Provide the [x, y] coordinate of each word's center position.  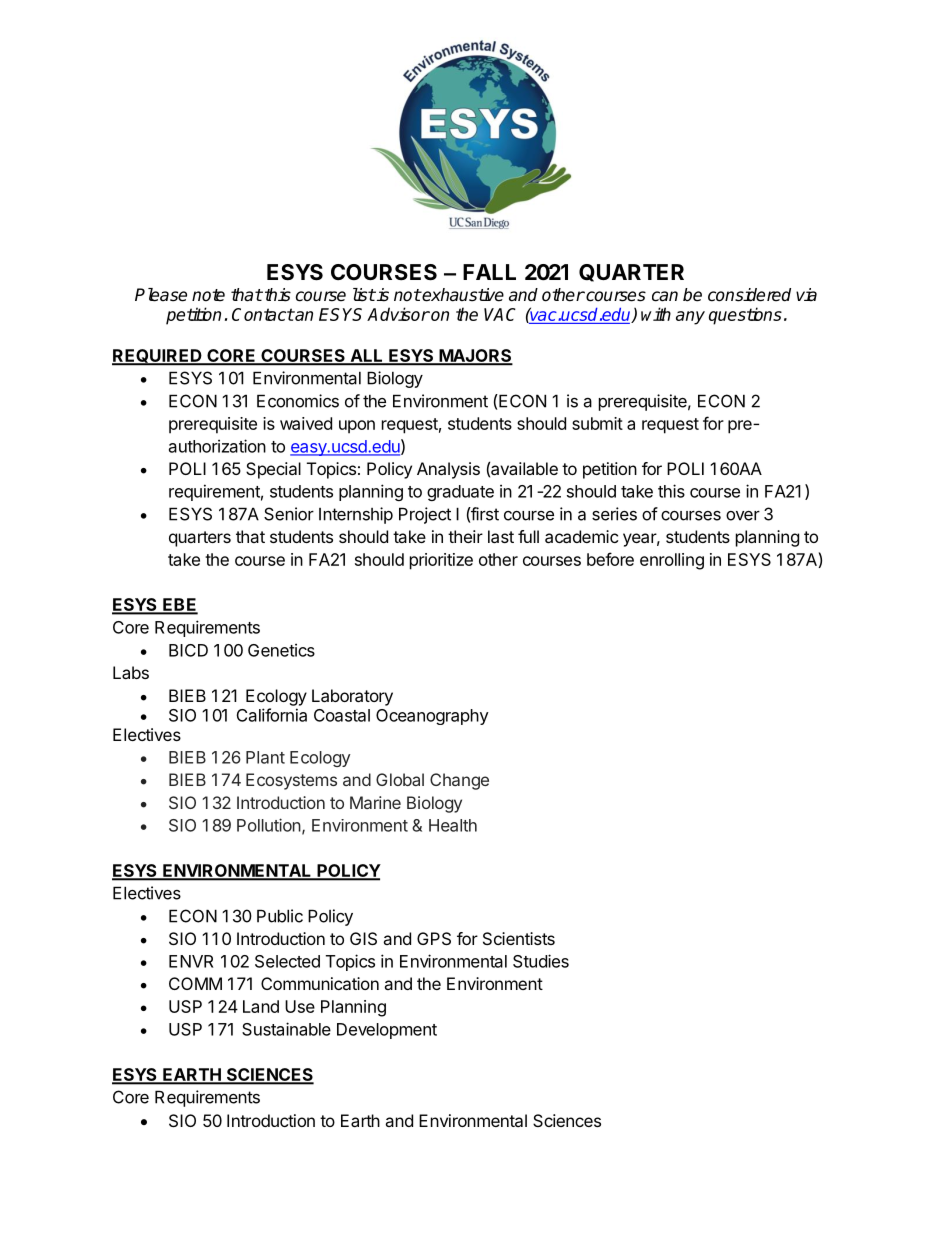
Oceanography [432, 717]
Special [273, 470]
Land [261, 1006]
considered [749, 295]
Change [459, 781]
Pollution [269, 825]
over [743, 516]
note [208, 295]
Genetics [281, 650]
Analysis [448, 470]
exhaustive [462, 295]
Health [453, 825]
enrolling [672, 561]
